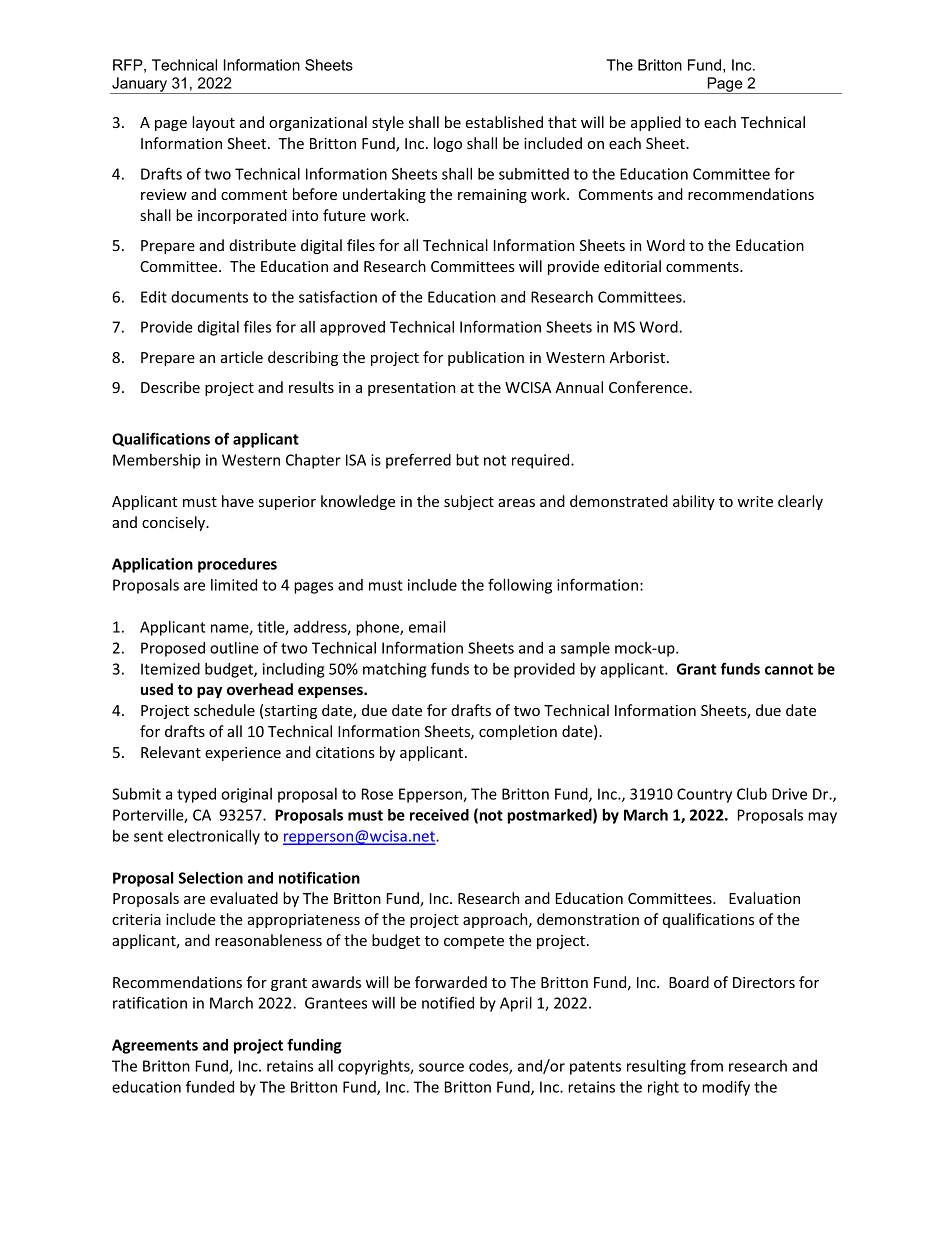 The height and width of the image is (1233, 952). I want to click on source, so click(441, 1067).
